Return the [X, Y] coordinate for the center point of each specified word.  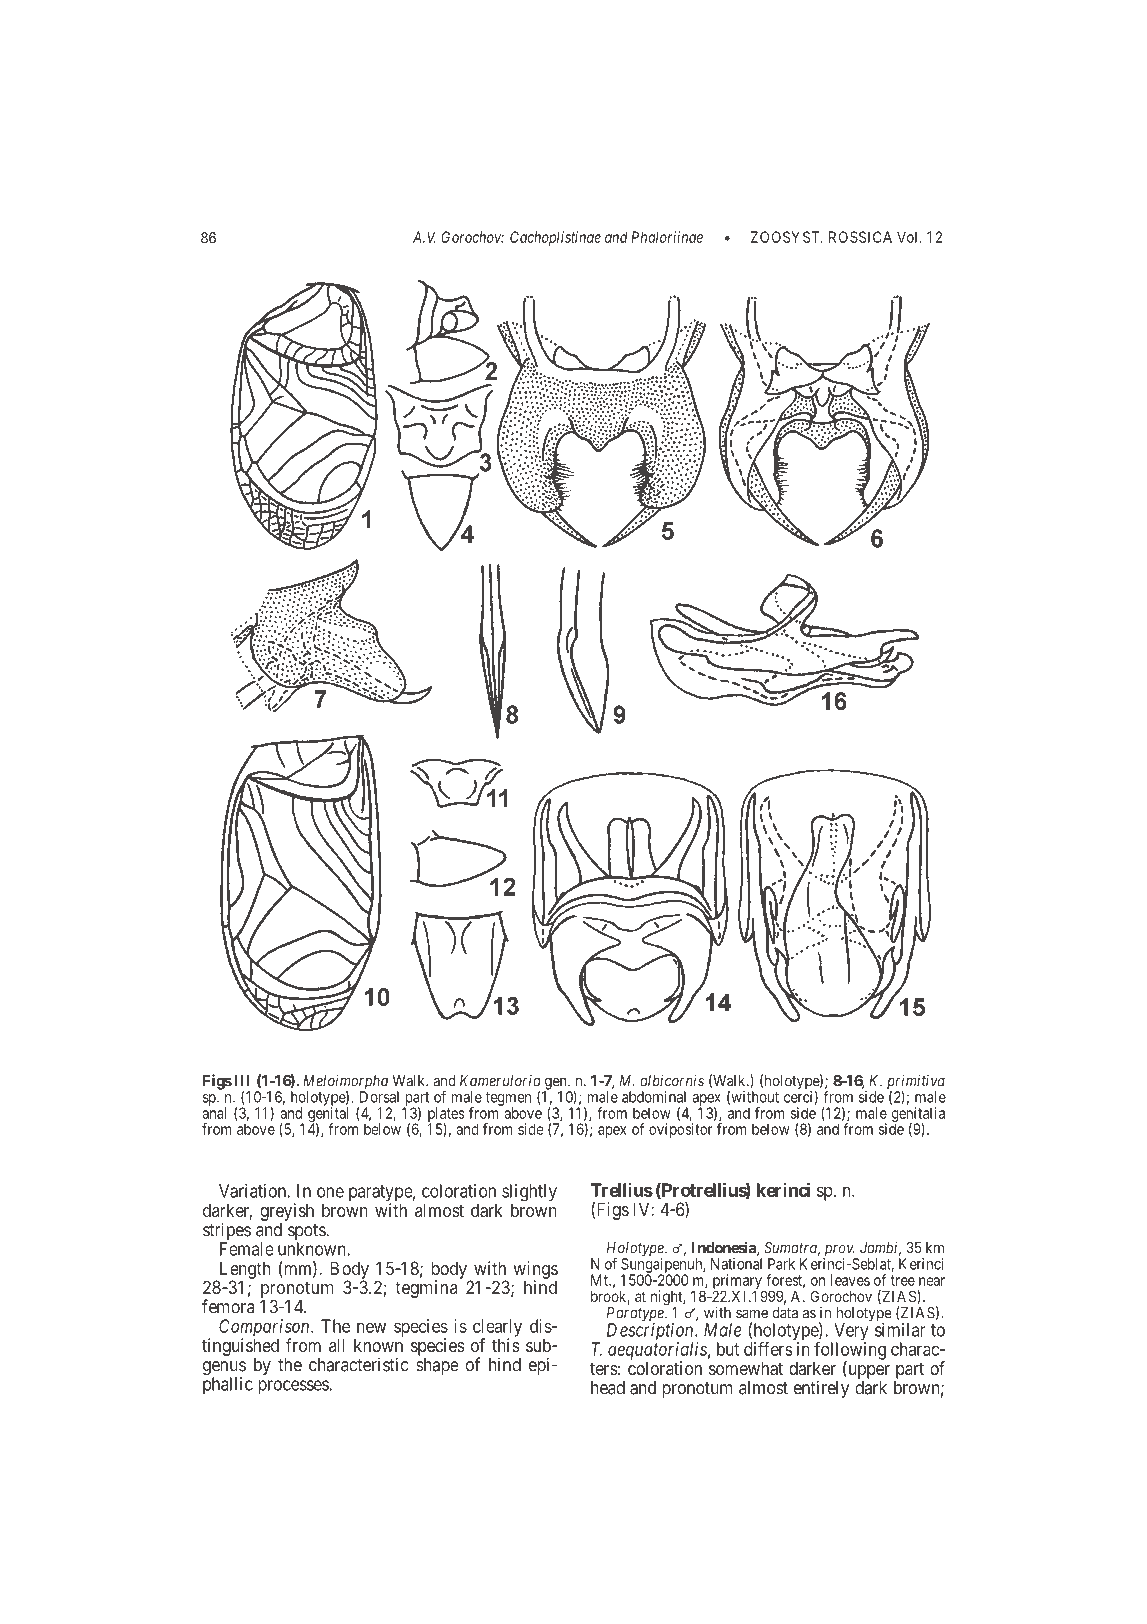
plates [446, 1115]
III [242, 1081]
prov [839, 1251]
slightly [529, 1194]
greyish [287, 1212]
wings [535, 1271]
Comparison [265, 1329]
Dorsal [379, 1096]
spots [307, 1233]
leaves [850, 1280]
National [736, 1264]
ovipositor [681, 1130]
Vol [909, 237]
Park [781, 1264]
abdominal [654, 1097]
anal [214, 1113]
